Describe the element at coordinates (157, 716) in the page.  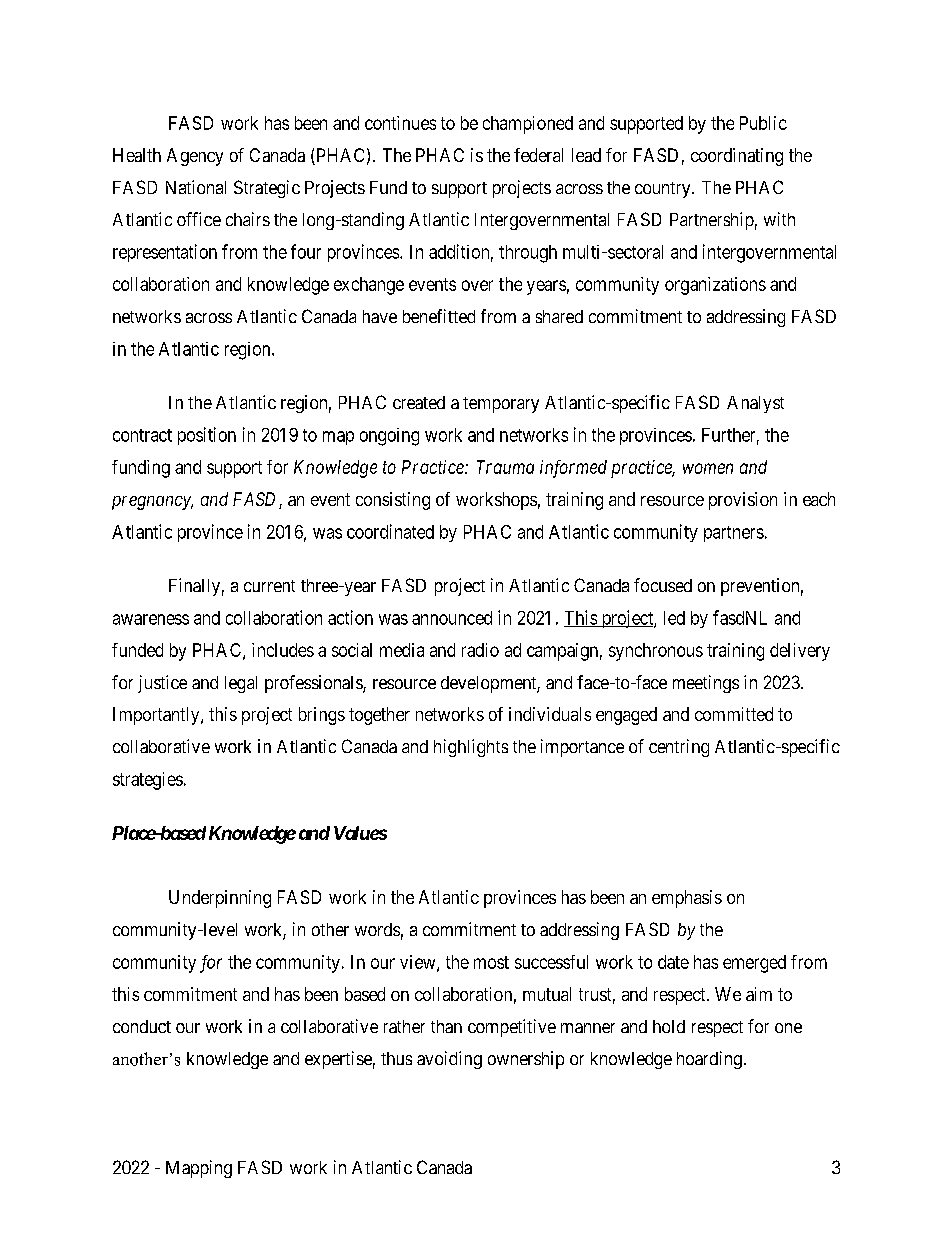
I see `Importantly` at that location.
